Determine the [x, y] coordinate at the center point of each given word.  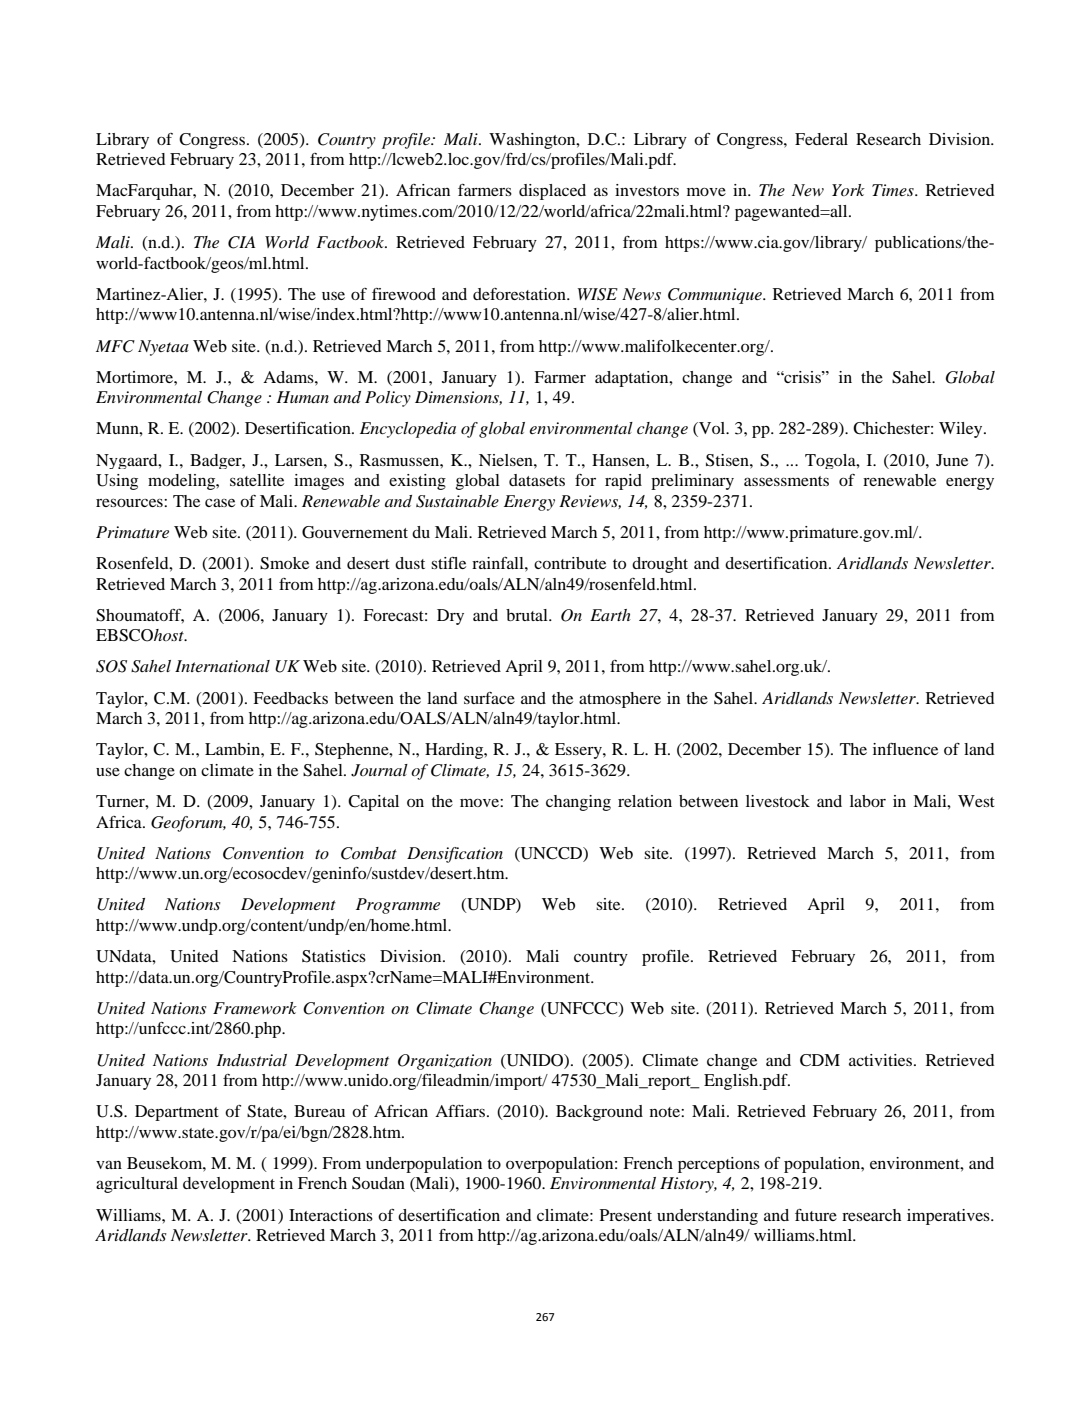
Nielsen [507, 460]
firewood [404, 294]
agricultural [137, 1185]
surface [489, 698]
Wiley [962, 430]
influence [905, 749]
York [848, 190]
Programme [398, 906]
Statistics [334, 956]
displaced [552, 192]
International [222, 666]
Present [626, 1215]
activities [882, 1060]
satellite [257, 480]
